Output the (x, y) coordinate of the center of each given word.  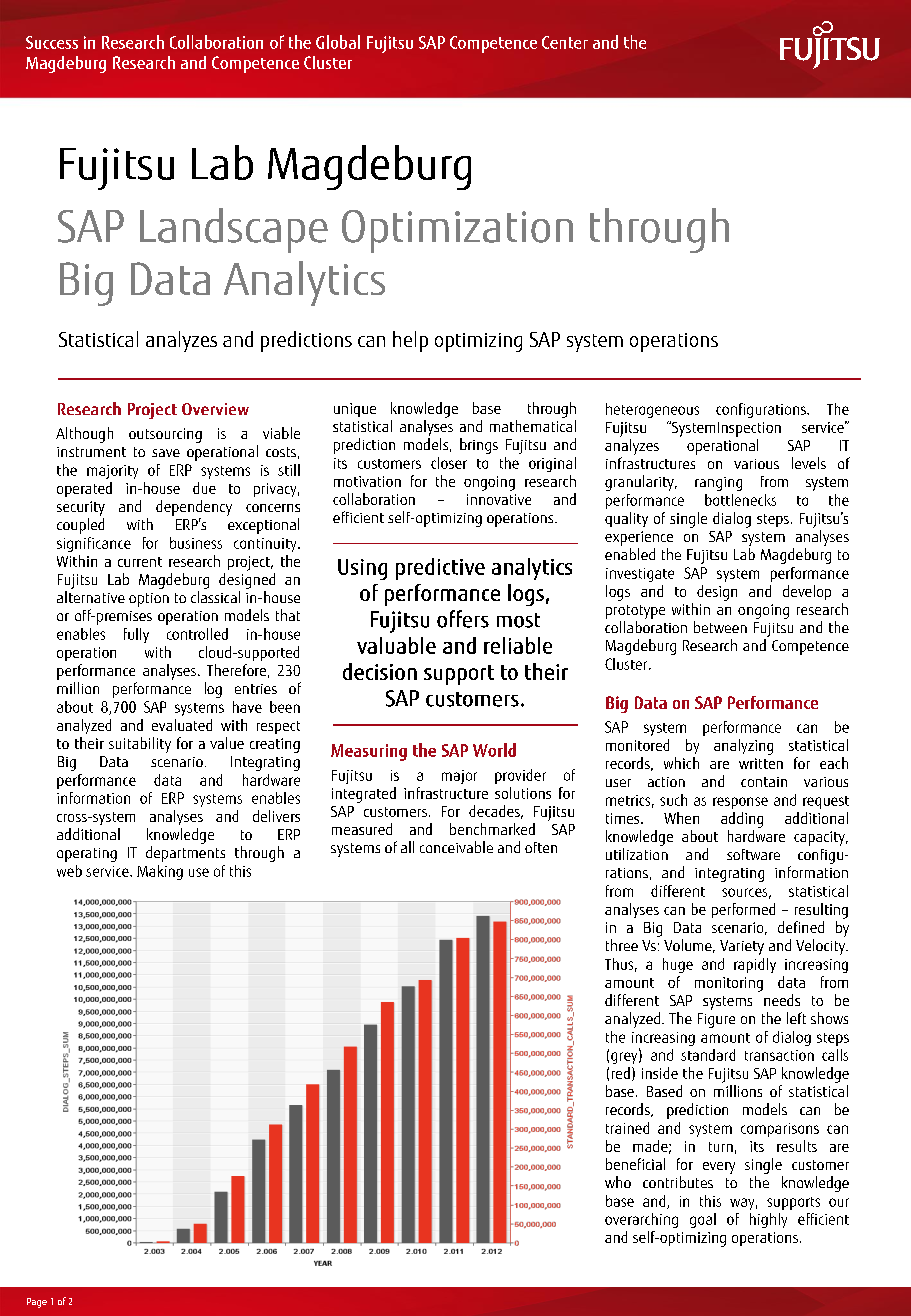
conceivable (456, 847)
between (720, 627)
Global (338, 42)
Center (565, 42)
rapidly (755, 965)
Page (37, 1303)
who (618, 1182)
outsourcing (165, 435)
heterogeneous (652, 410)
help (410, 341)
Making (160, 872)
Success (52, 42)
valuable (396, 645)
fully (136, 635)
